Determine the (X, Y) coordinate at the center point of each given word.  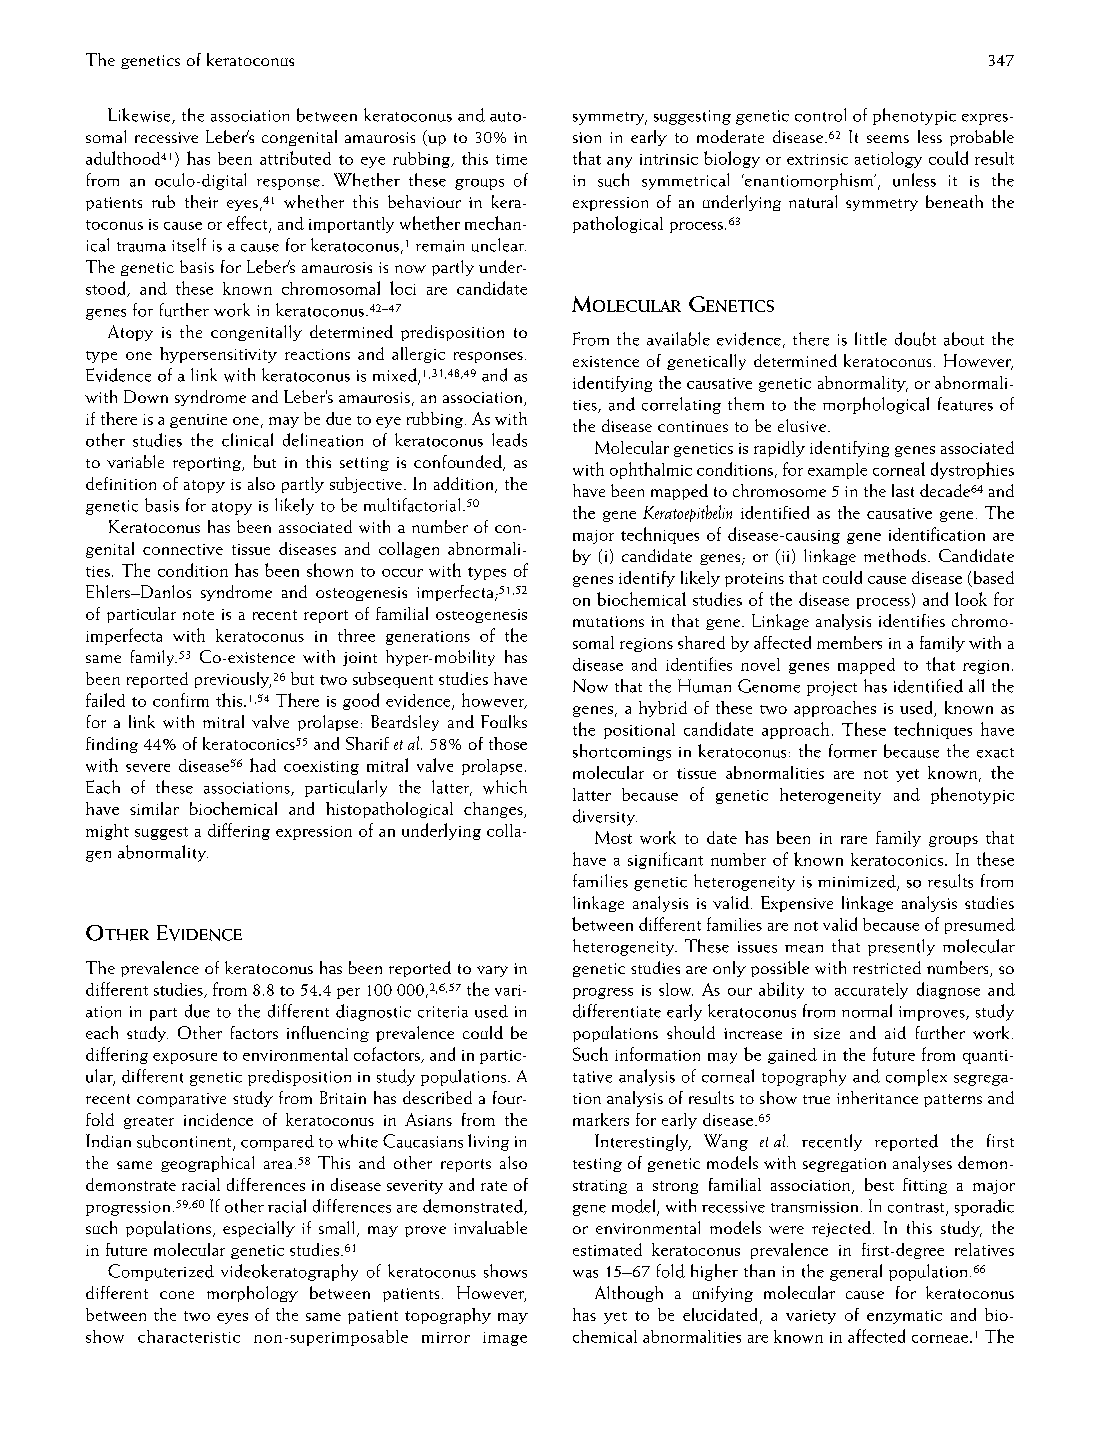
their (201, 201)
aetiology (888, 160)
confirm (181, 700)
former (853, 751)
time (511, 159)
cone (177, 1295)
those (508, 743)
